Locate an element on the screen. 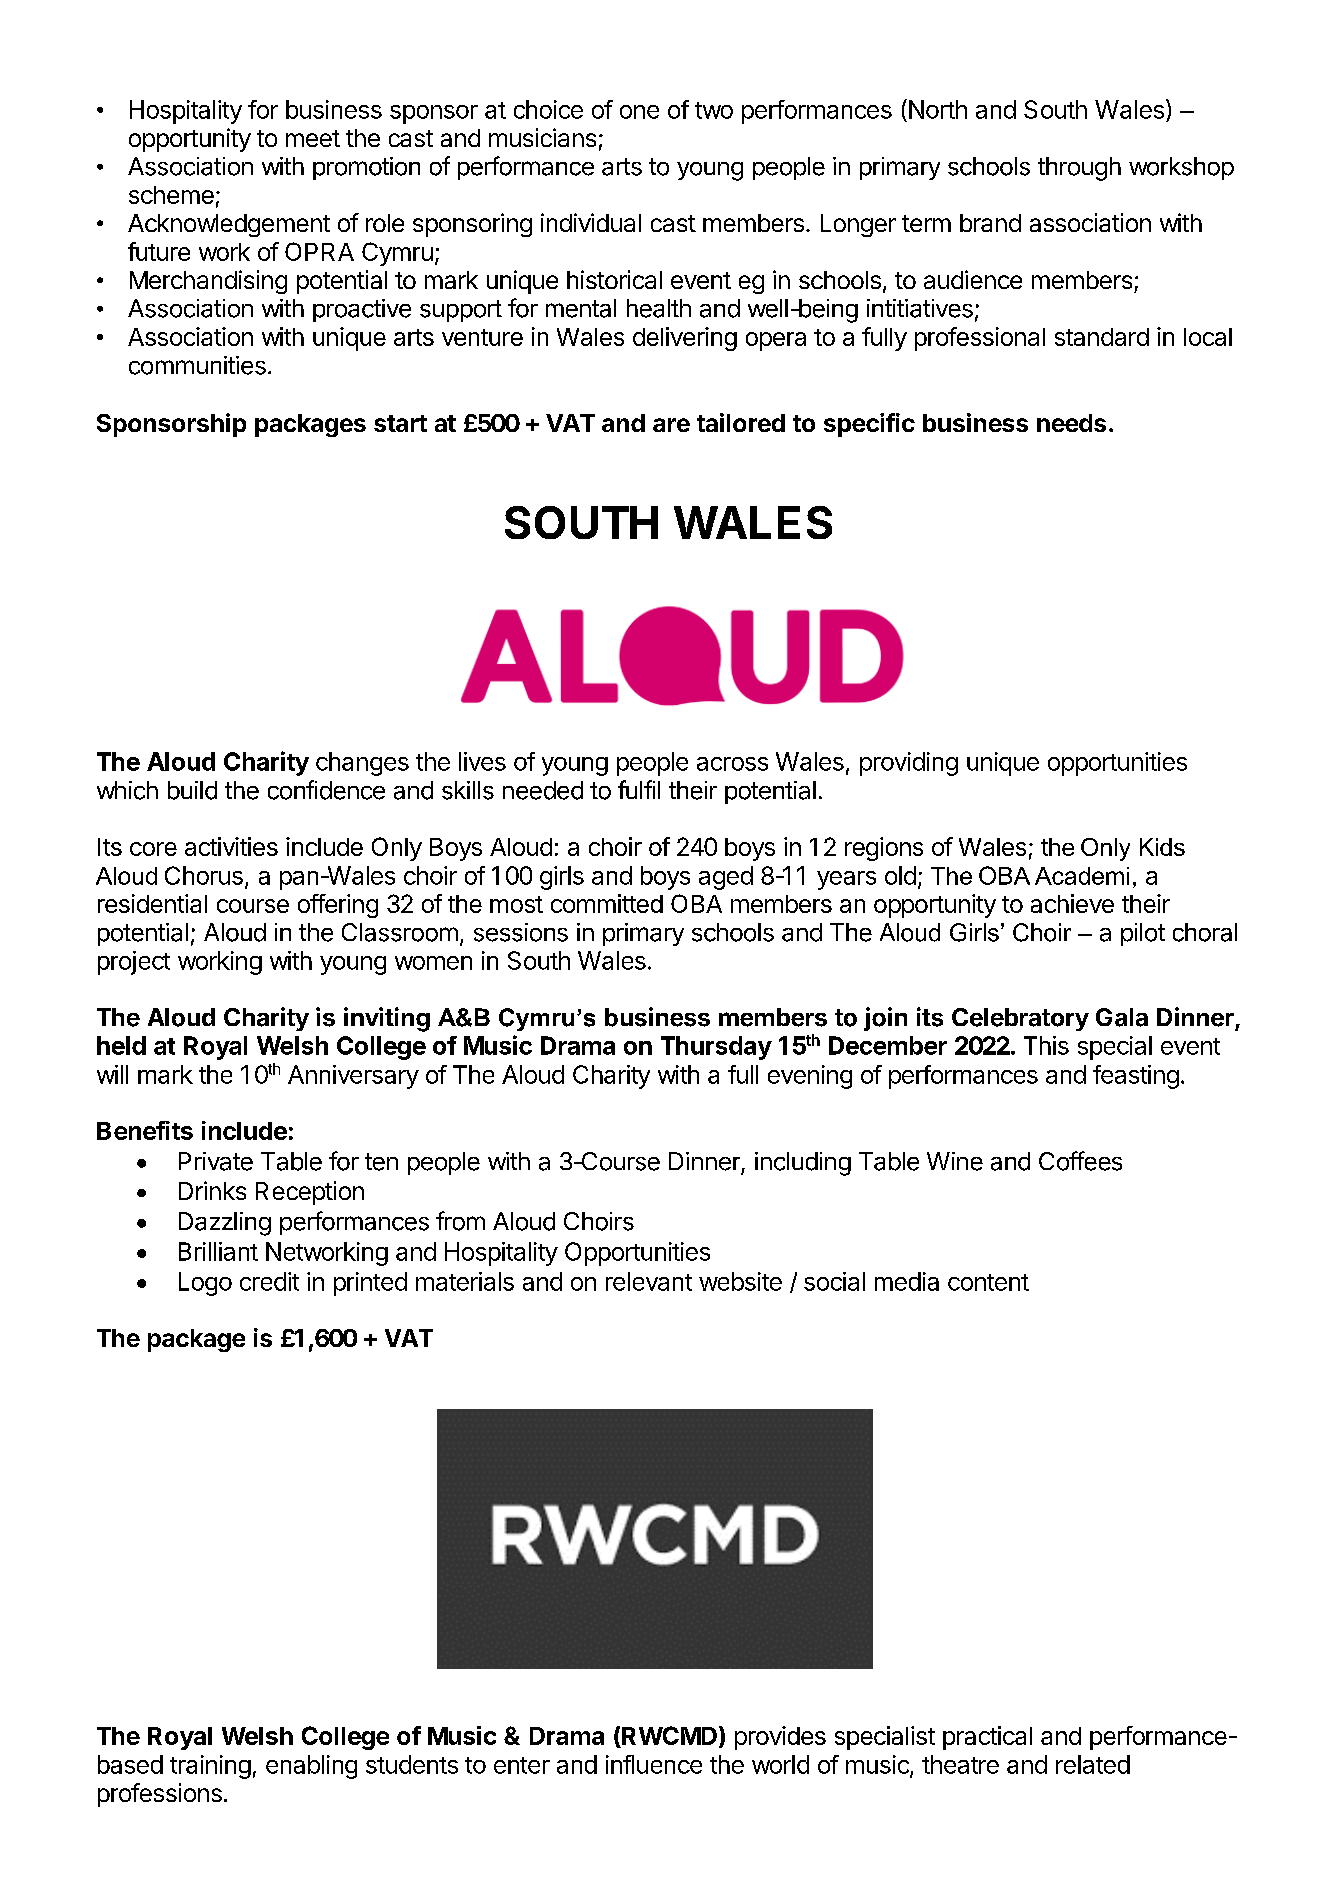  committed is located at coordinates (607, 903).
